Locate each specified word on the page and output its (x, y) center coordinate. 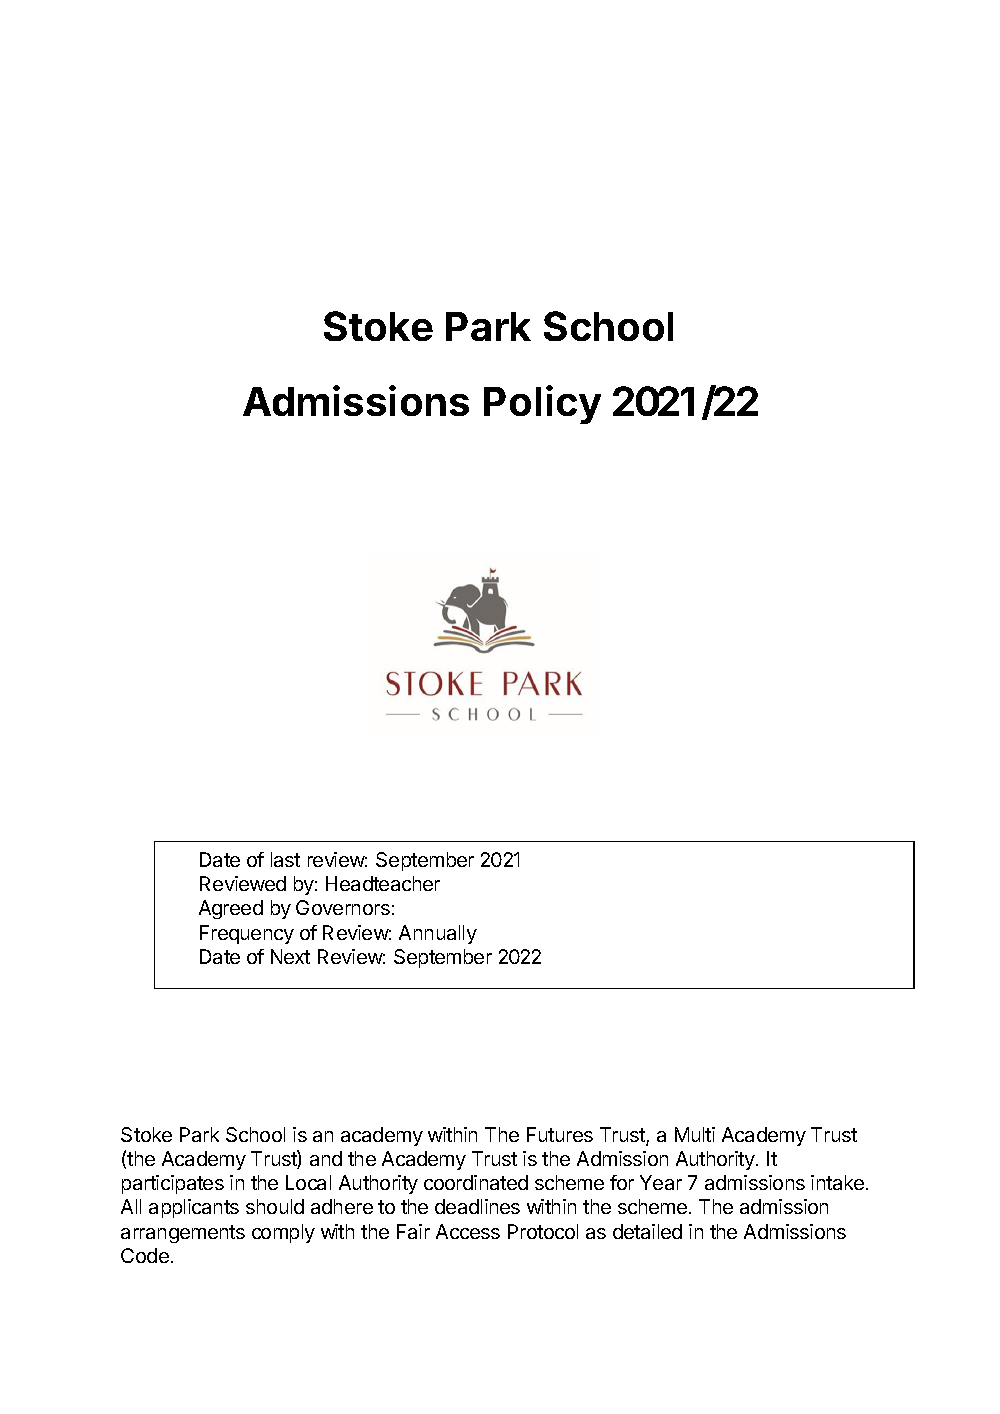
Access (468, 1231)
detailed (647, 1231)
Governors (343, 907)
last (285, 859)
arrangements (183, 1234)
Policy (542, 404)
